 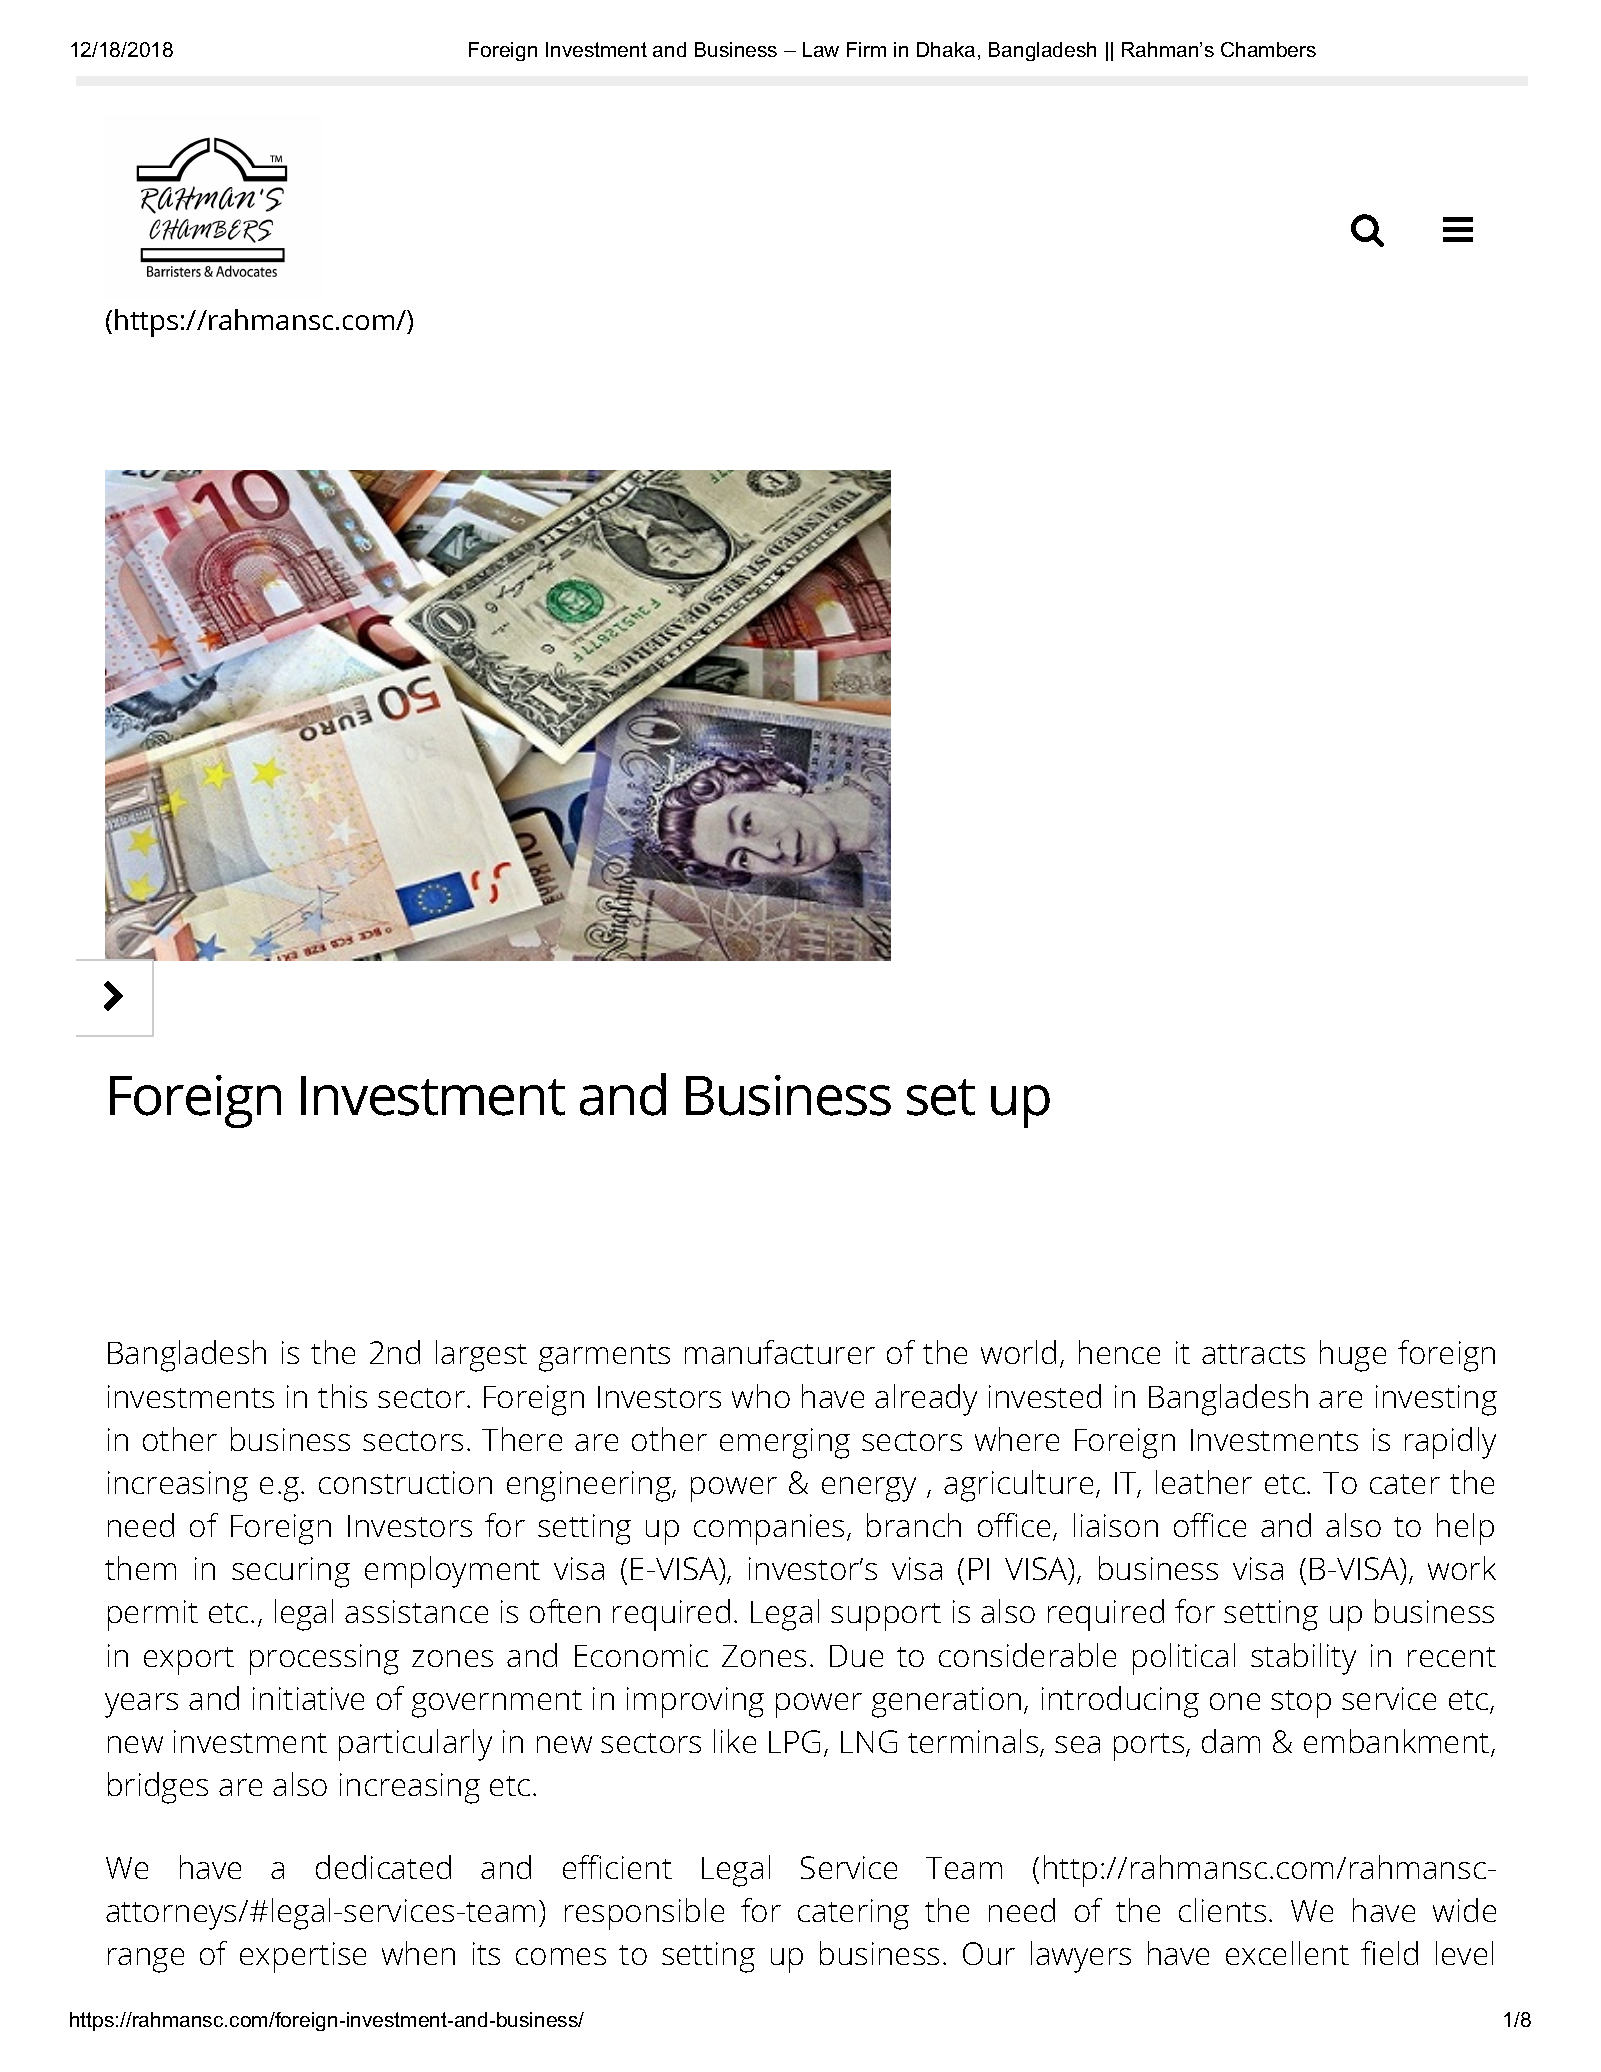 I want to click on this, so click(x=342, y=1396).
